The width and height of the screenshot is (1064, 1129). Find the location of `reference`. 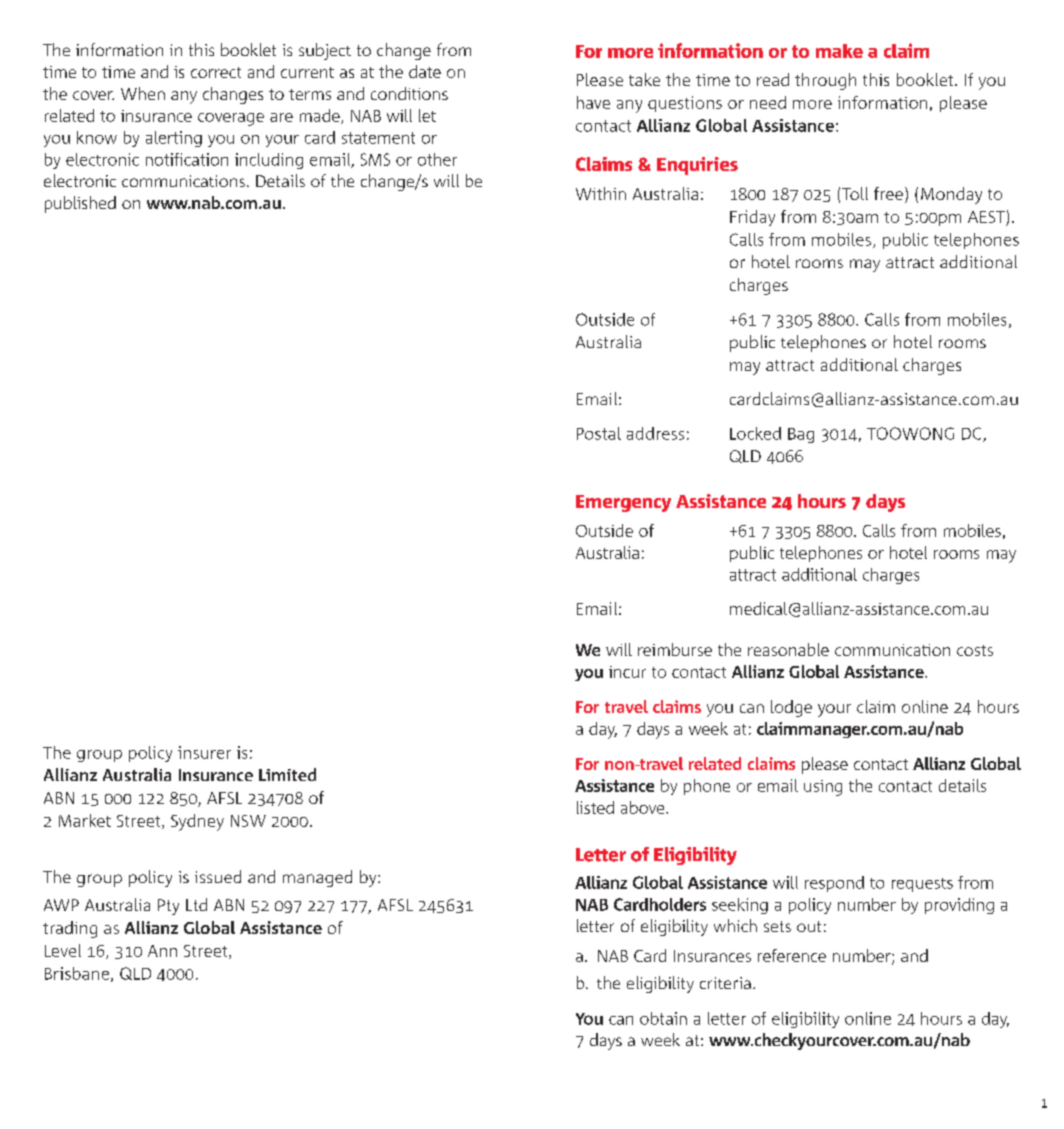

reference is located at coordinates (792, 955).
